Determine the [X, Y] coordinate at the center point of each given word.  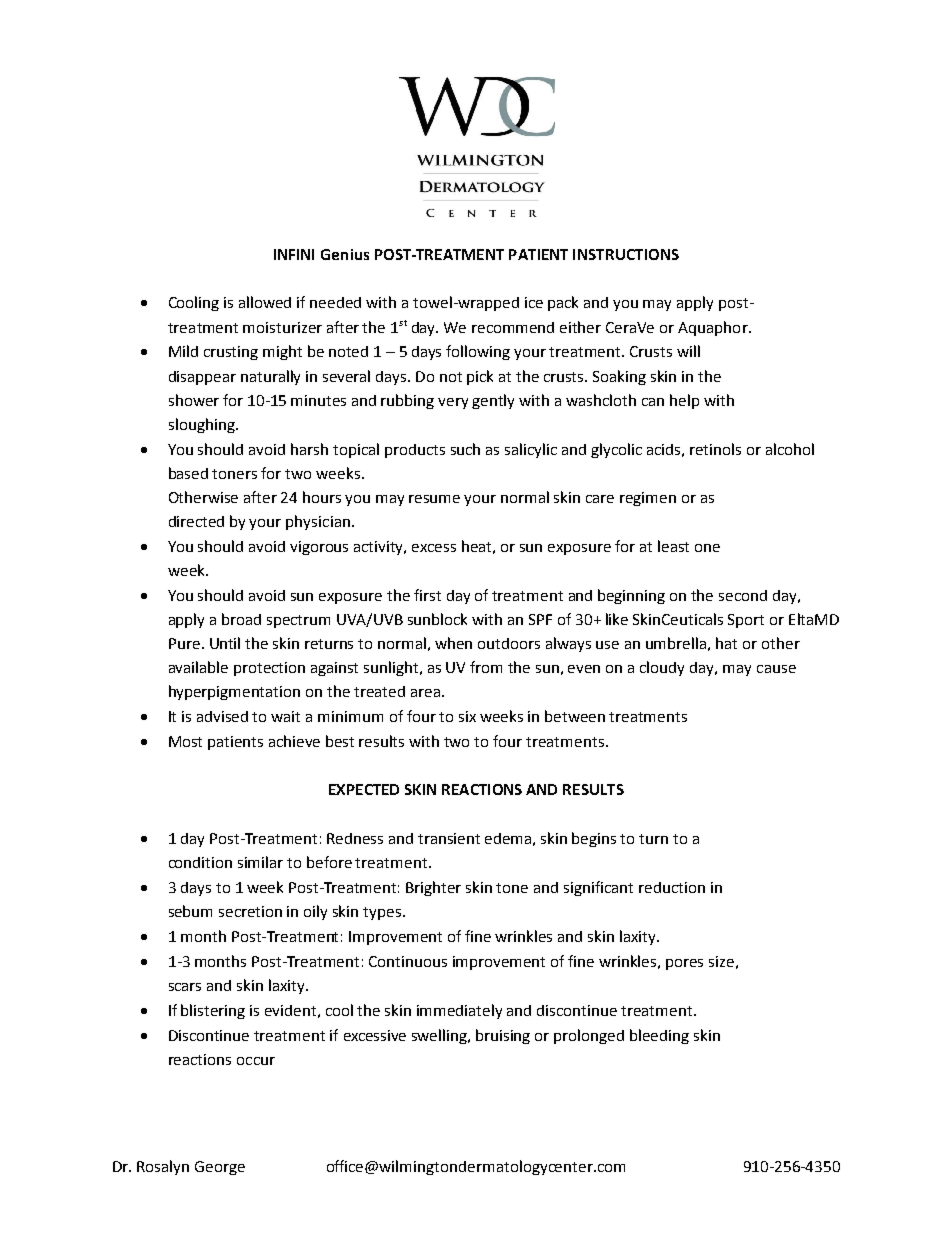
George [220, 1168]
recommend [513, 327]
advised [222, 716]
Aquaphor [714, 328]
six [467, 716]
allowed [265, 302]
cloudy [662, 668]
